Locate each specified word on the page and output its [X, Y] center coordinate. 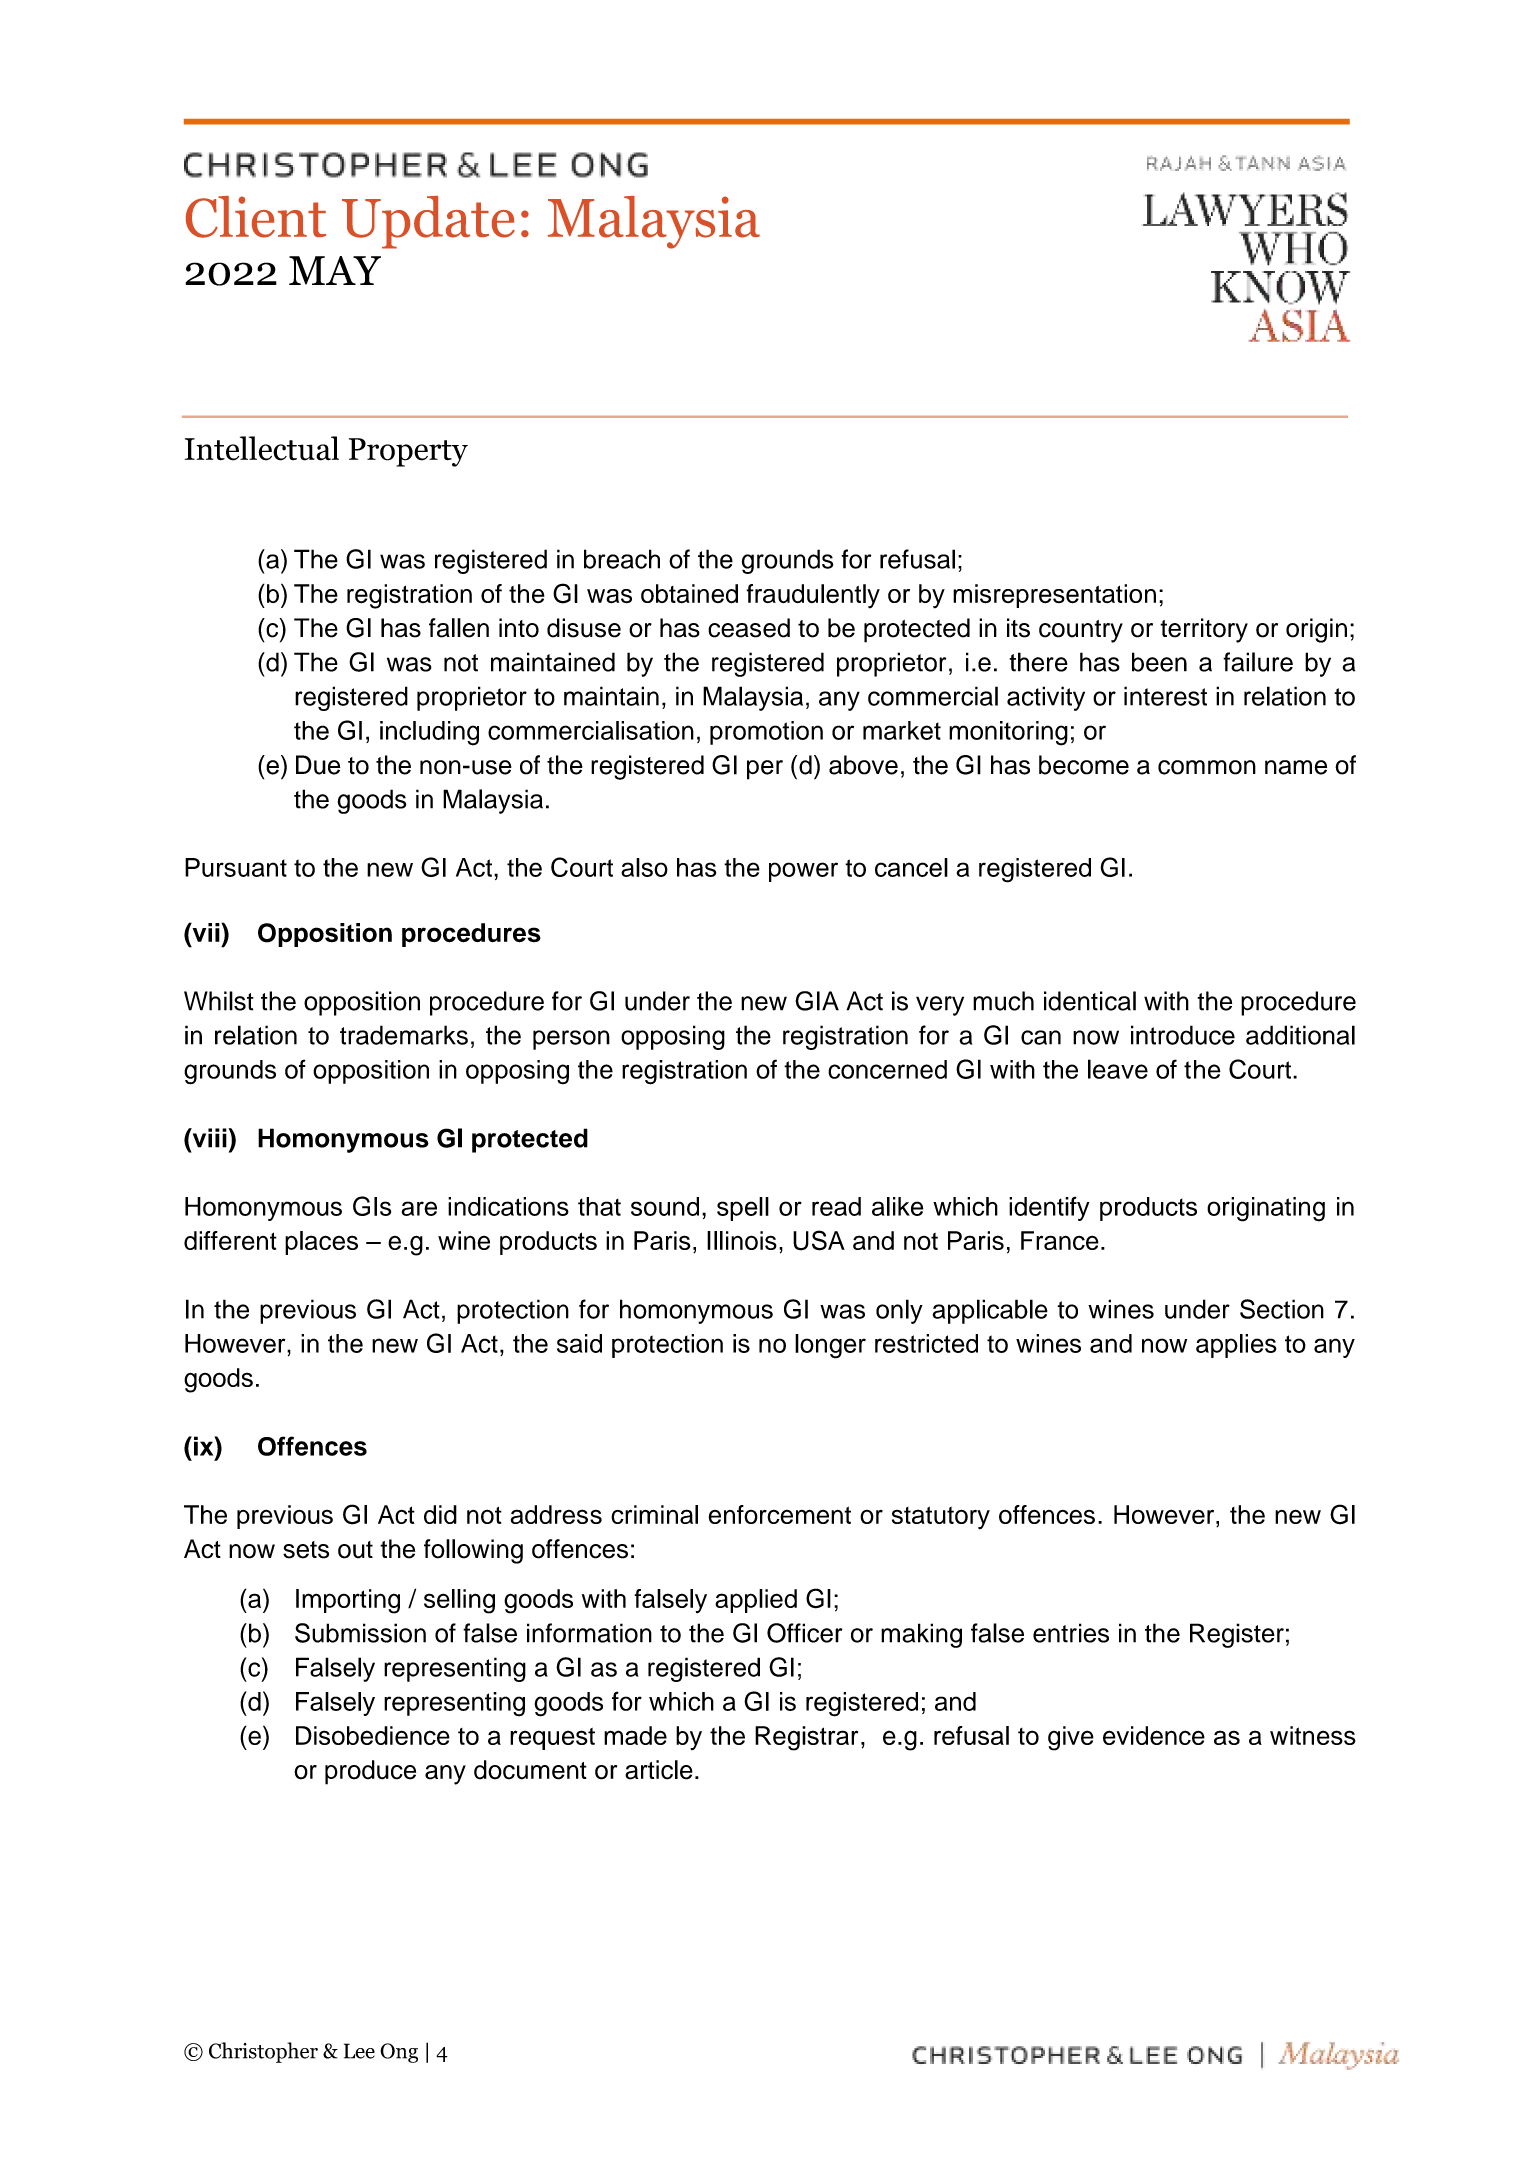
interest [1165, 696]
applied [756, 1601]
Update [428, 222]
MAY [335, 270]
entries [1071, 1633]
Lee [359, 2051]
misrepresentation [1054, 596]
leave [1118, 1069]
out [355, 1550]
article [659, 1770]
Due [318, 765]
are [419, 1208]
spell [743, 1209]
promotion [766, 733]
